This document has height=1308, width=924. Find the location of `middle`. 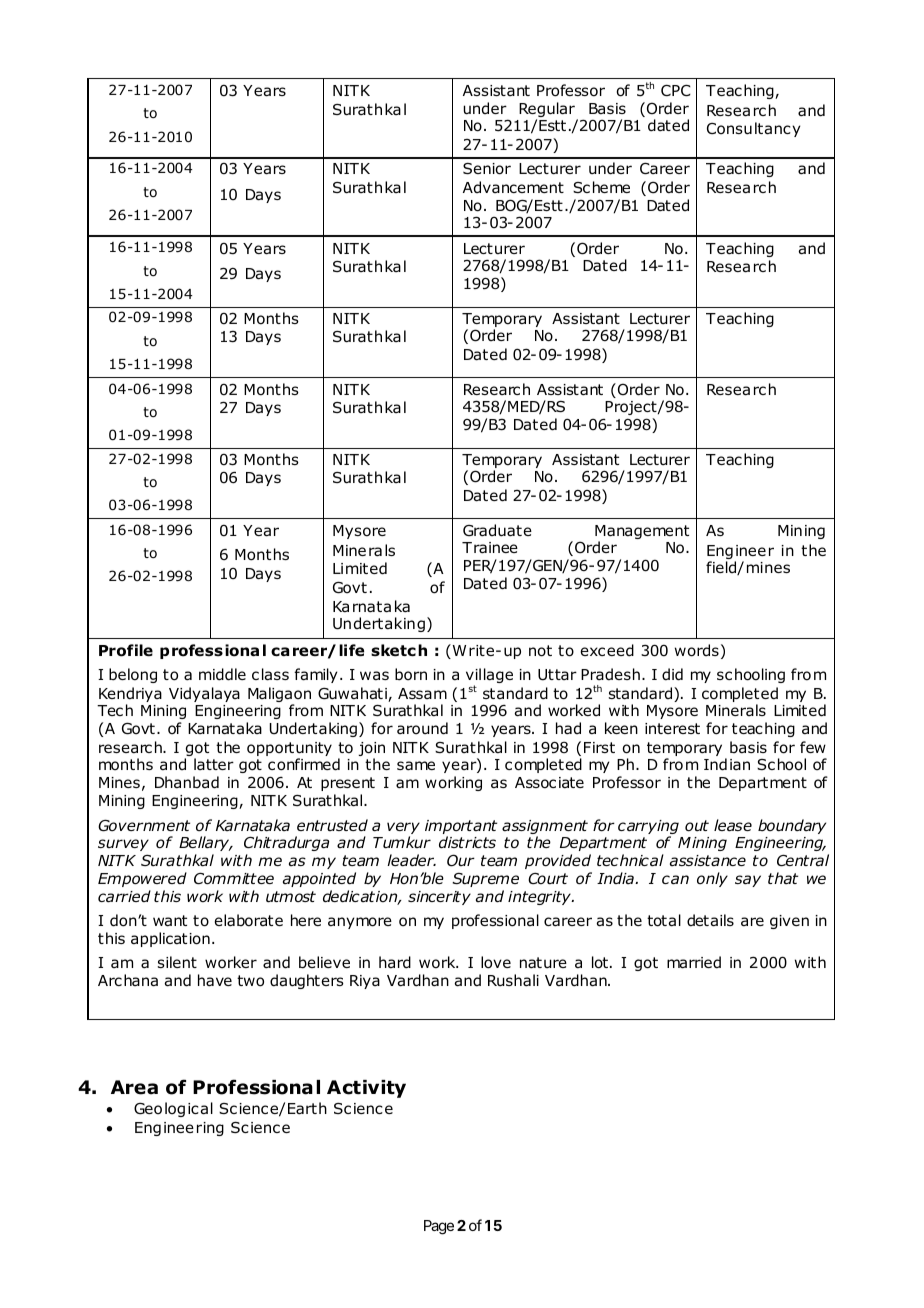

middle is located at coordinates (222, 674).
